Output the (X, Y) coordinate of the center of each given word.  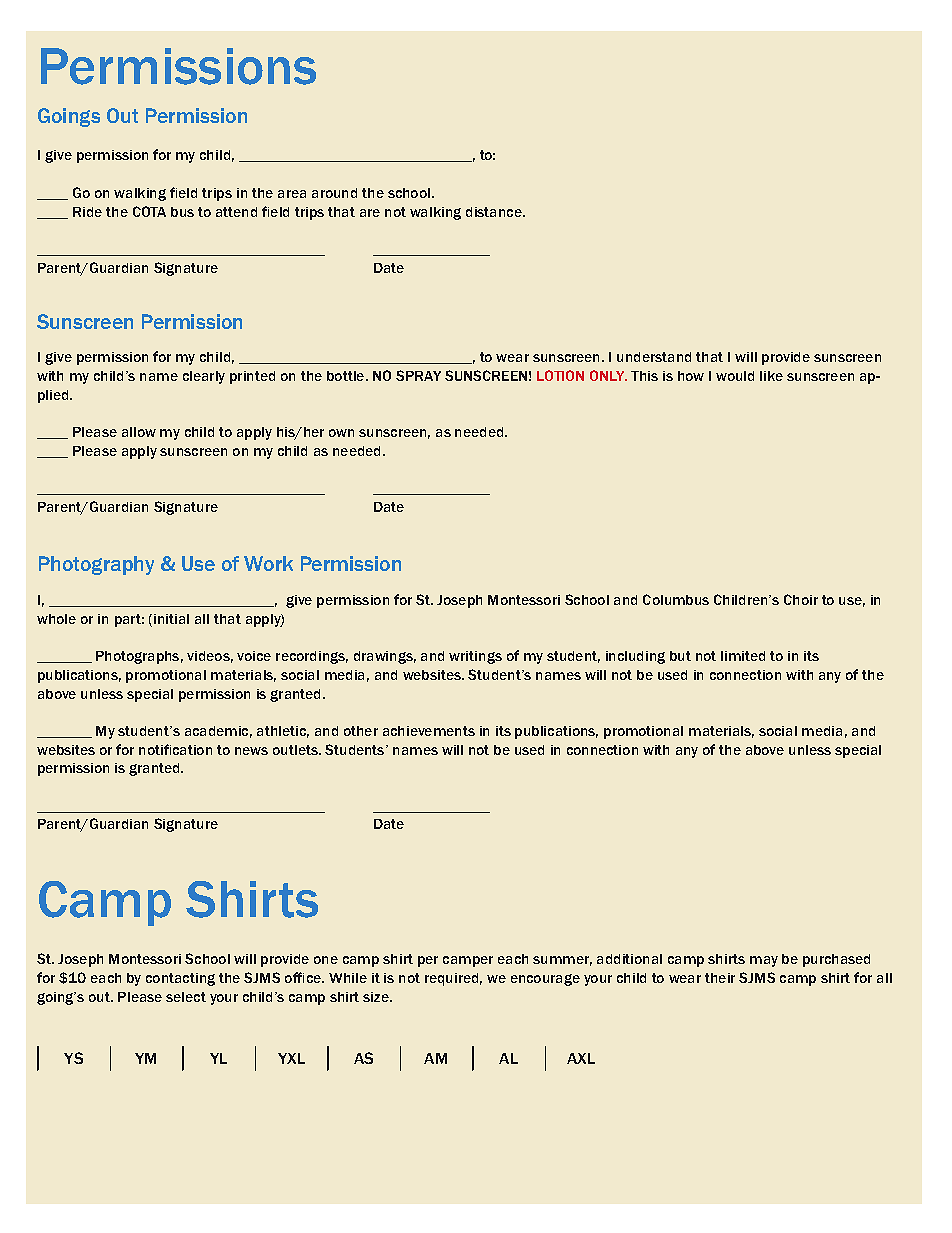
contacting (180, 979)
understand (654, 357)
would (735, 376)
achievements (429, 731)
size (377, 997)
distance (495, 212)
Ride (87, 212)
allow (139, 432)
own (341, 433)
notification (175, 749)
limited (743, 656)
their (720, 978)
